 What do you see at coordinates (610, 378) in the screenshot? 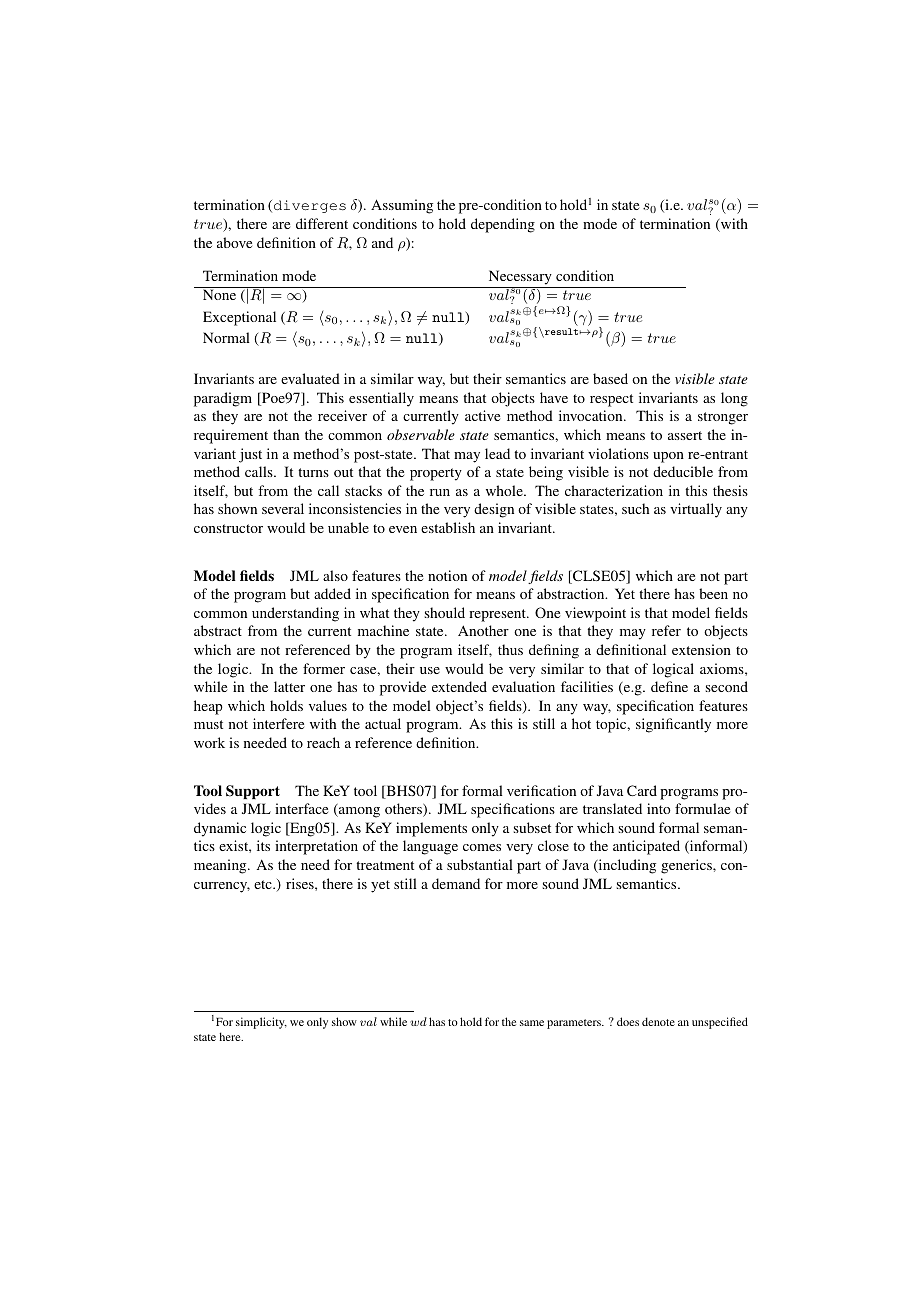
I see `based` at bounding box center [610, 378].
